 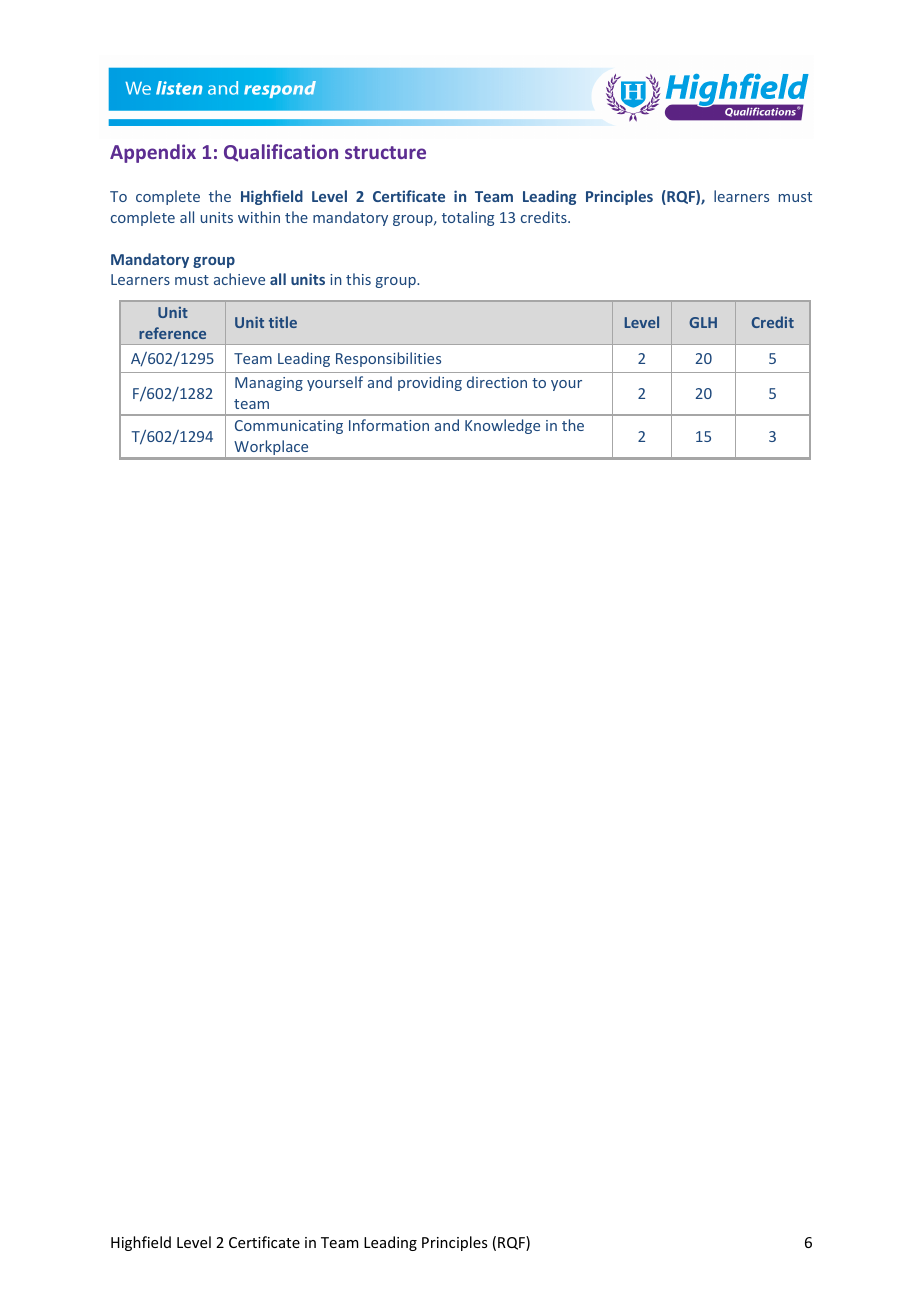 I want to click on Responsibilities, so click(x=388, y=359).
